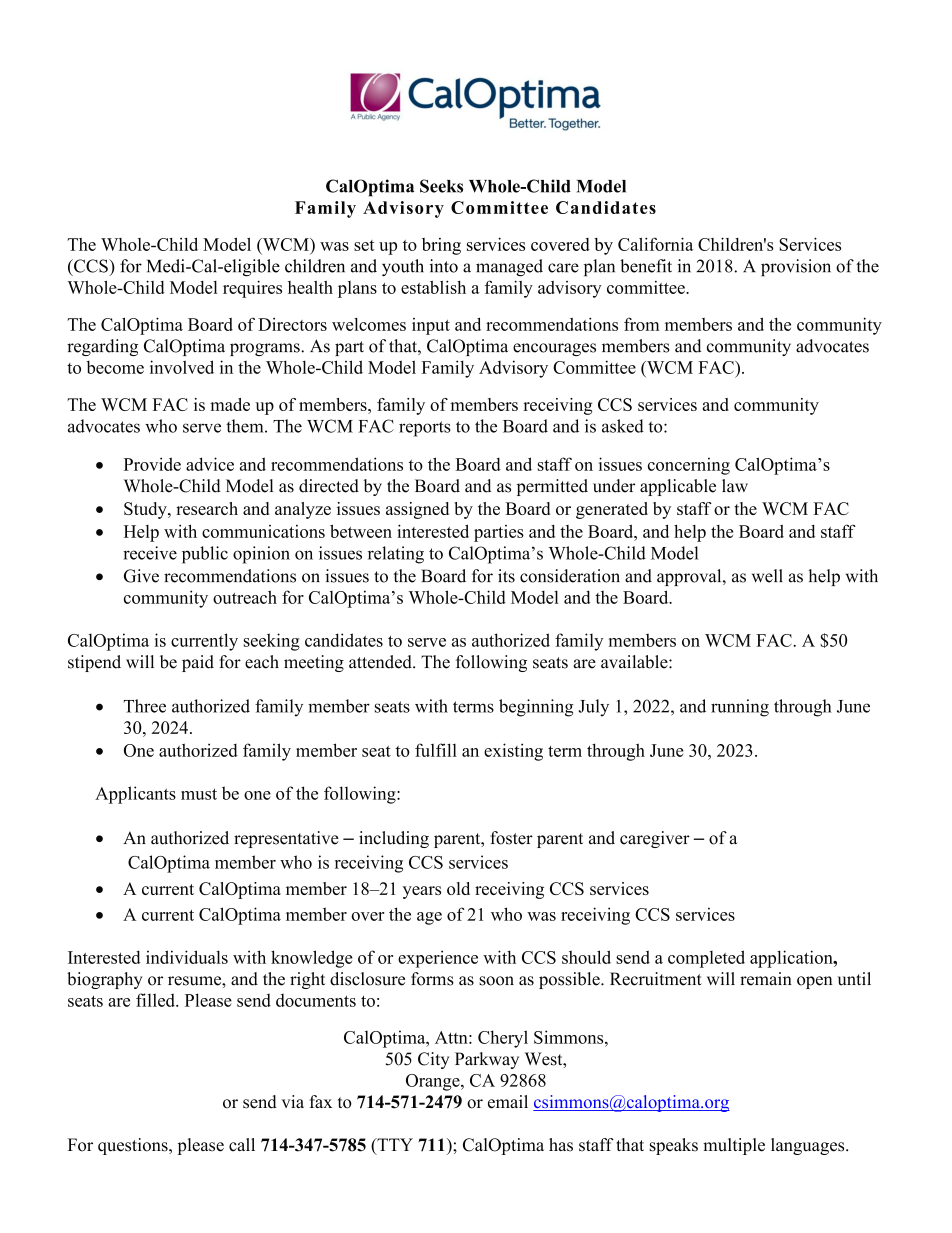 The height and width of the screenshot is (1233, 952). Describe the element at coordinates (740, 708) in the screenshot. I see `running` at that location.
